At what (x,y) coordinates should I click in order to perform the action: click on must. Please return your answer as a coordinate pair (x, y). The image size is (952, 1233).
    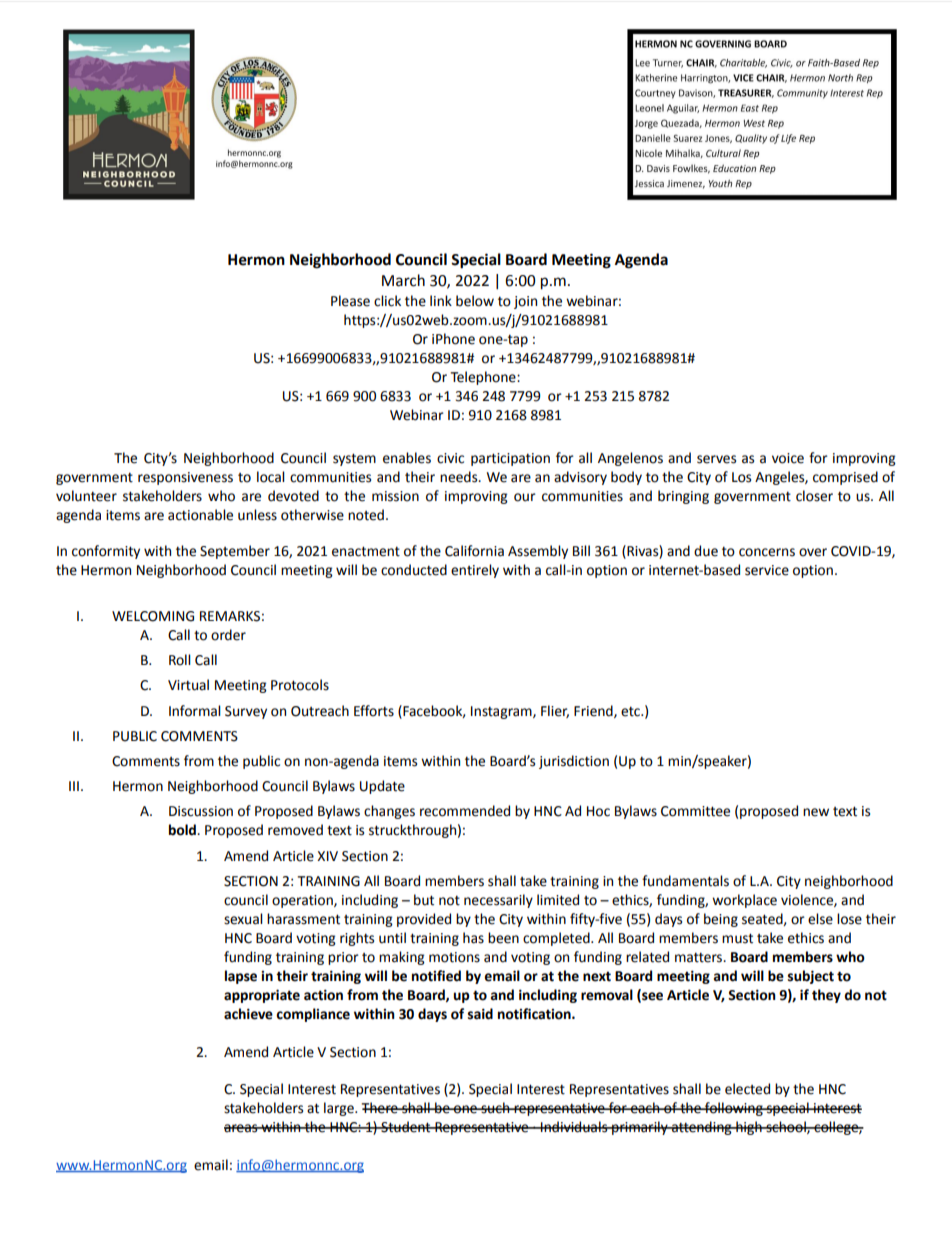
    Looking at the image, I should click on (737, 938).
